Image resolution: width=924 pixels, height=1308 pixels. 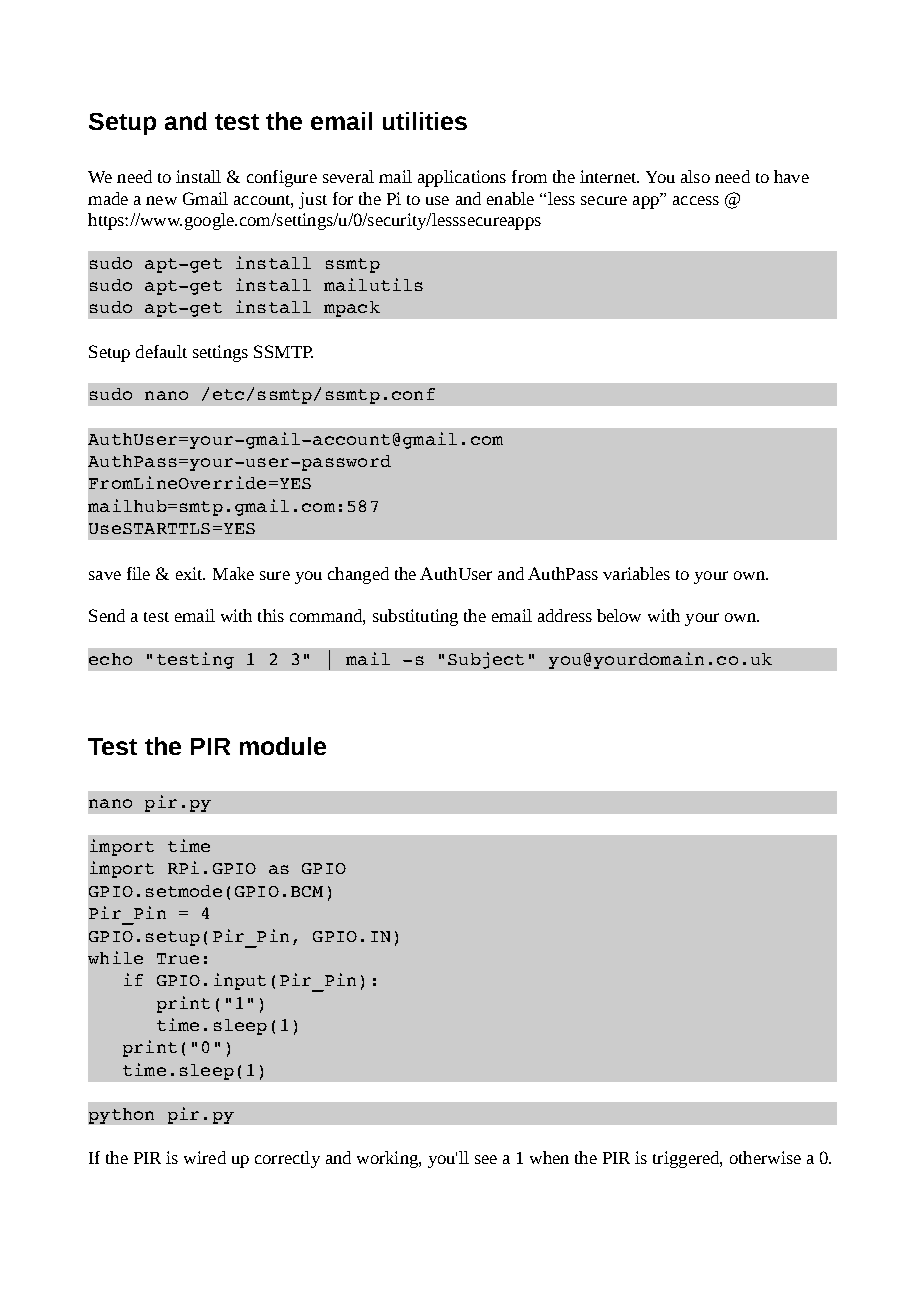 What do you see at coordinates (765, 1157) in the document?
I see `otherwise` at bounding box center [765, 1157].
